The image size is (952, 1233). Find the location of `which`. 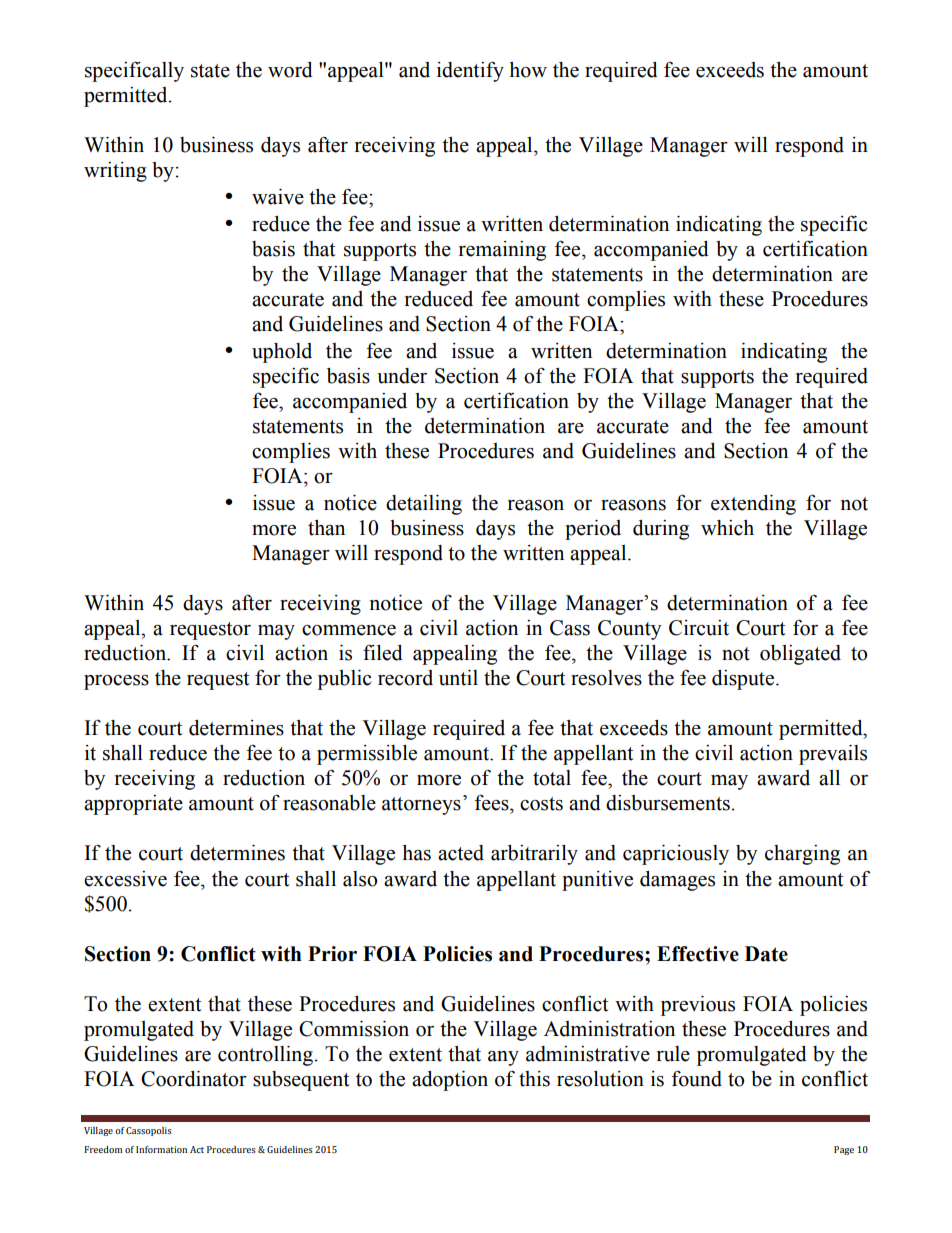

which is located at coordinates (727, 528).
